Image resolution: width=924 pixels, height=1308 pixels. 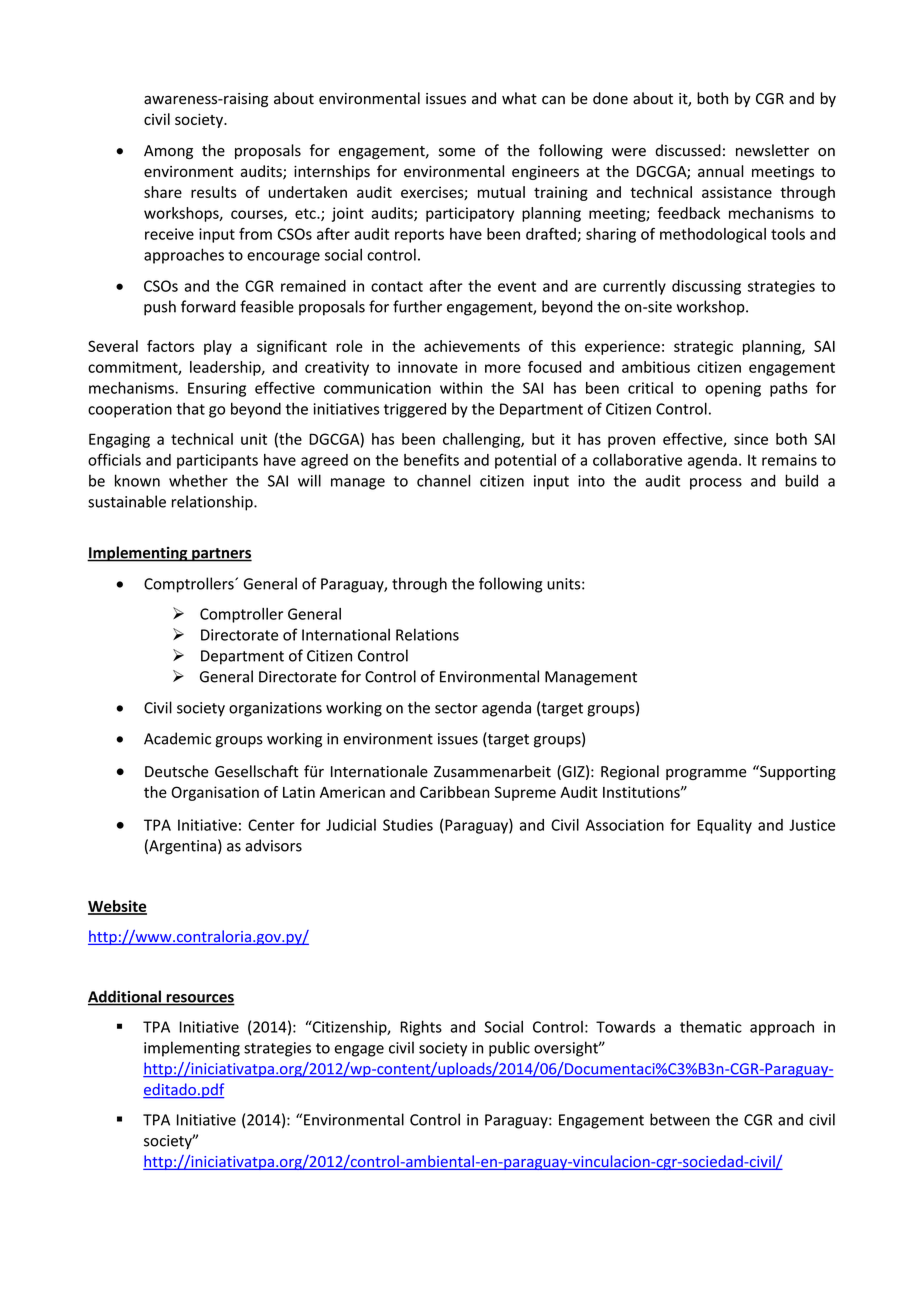 What do you see at coordinates (273, 845) in the screenshot?
I see `advisors` at bounding box center [273, 845].
